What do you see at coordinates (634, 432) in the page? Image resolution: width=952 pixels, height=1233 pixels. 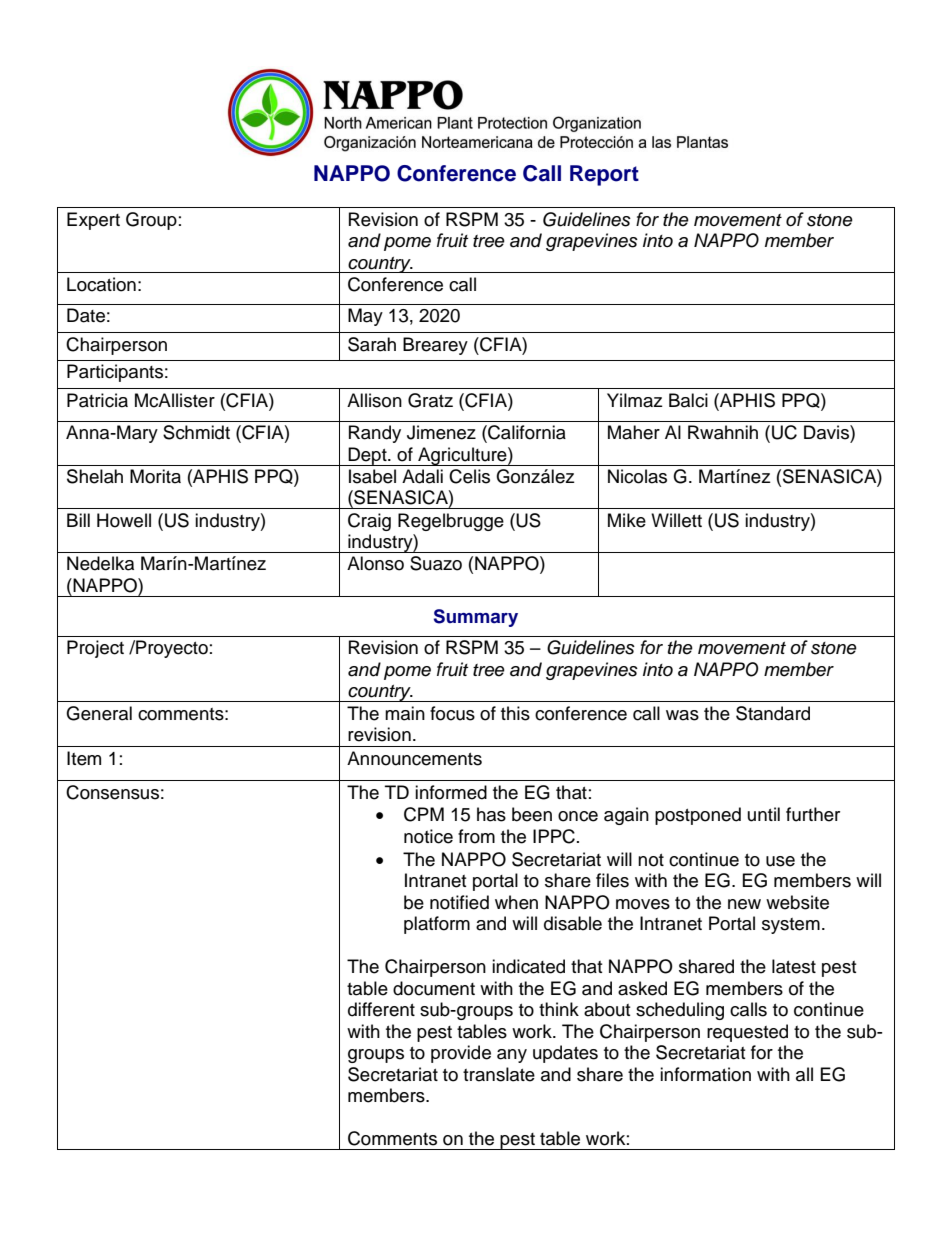 I see `Maher` at bounding box center [634, 432].
